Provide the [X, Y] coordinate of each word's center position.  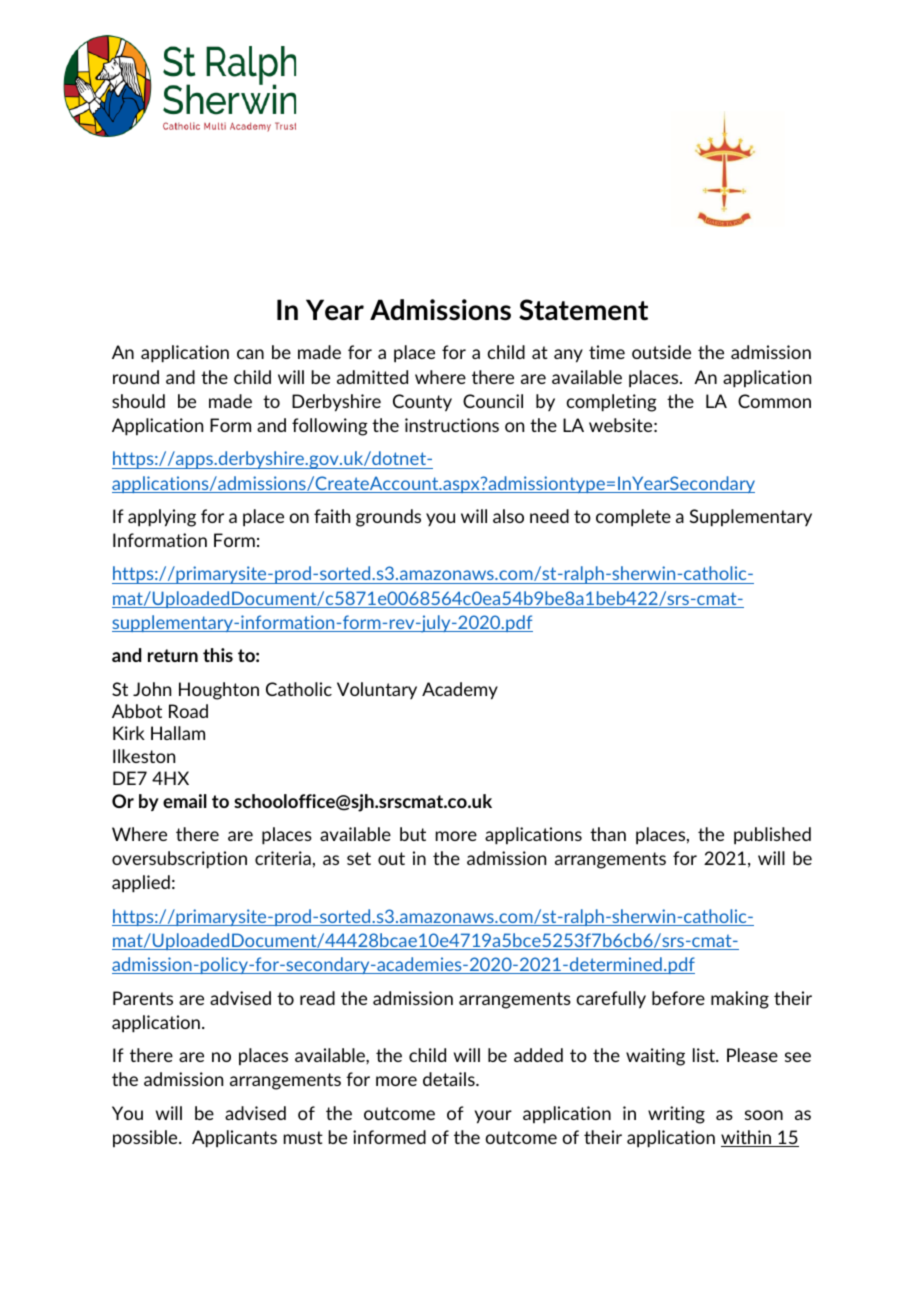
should [138, 401]
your [493, 1117]
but [413, 834]
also [508, 516]
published [772, 836]
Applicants [234, 1139]
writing [676, 1115]
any [568, 356]
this [218, 655]
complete [633, 518]
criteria [283, 858]
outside [661, 352]
